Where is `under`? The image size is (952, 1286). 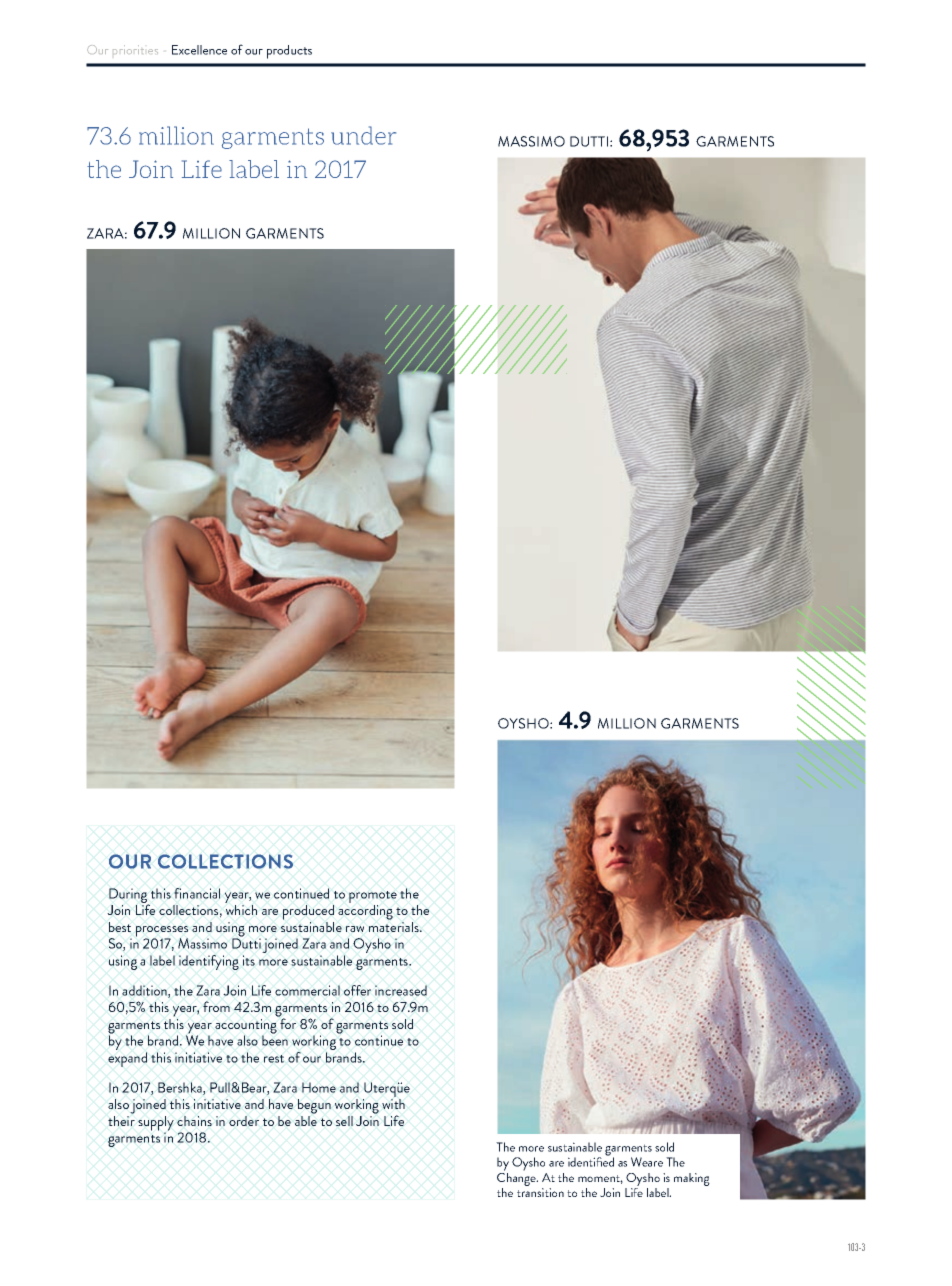 under is located at coordinates (363, 135).
